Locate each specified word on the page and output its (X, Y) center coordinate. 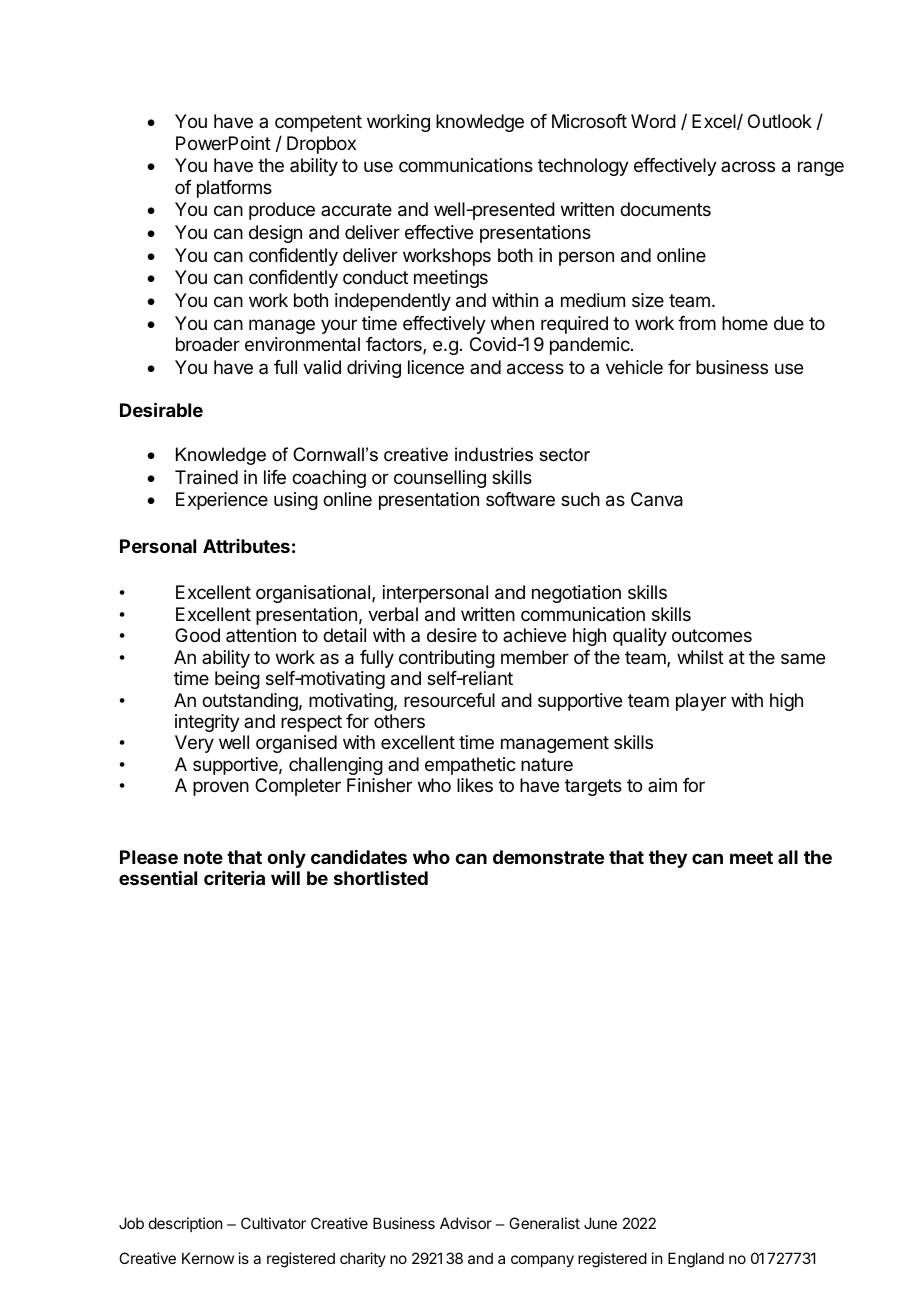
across (748, 166)
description (185, 1224)
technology (583, 167)
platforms (234, 189)
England (696, 1260)
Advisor (466, 1223)
